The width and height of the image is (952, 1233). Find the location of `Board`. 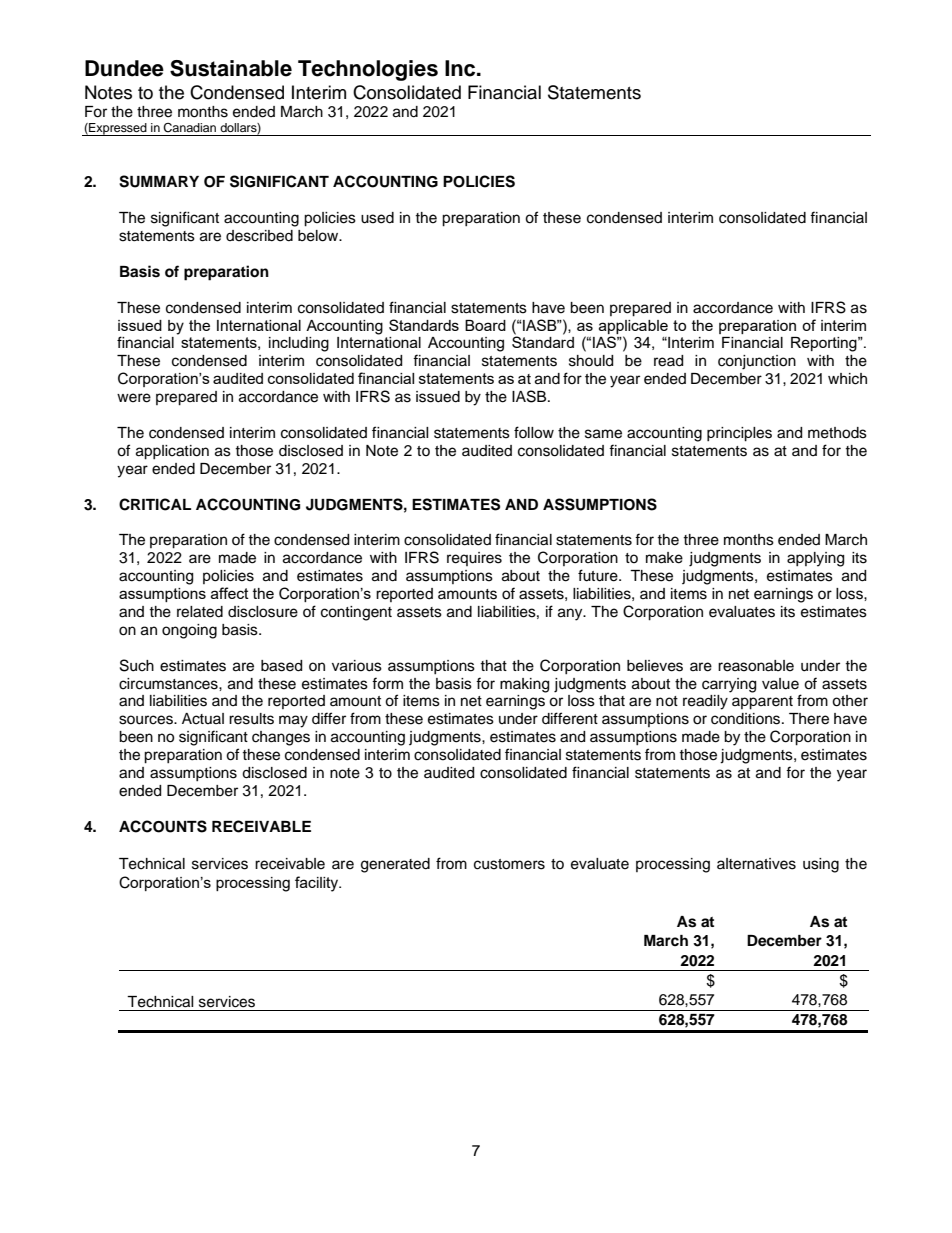

Board is located at coordinates (485, 325).
